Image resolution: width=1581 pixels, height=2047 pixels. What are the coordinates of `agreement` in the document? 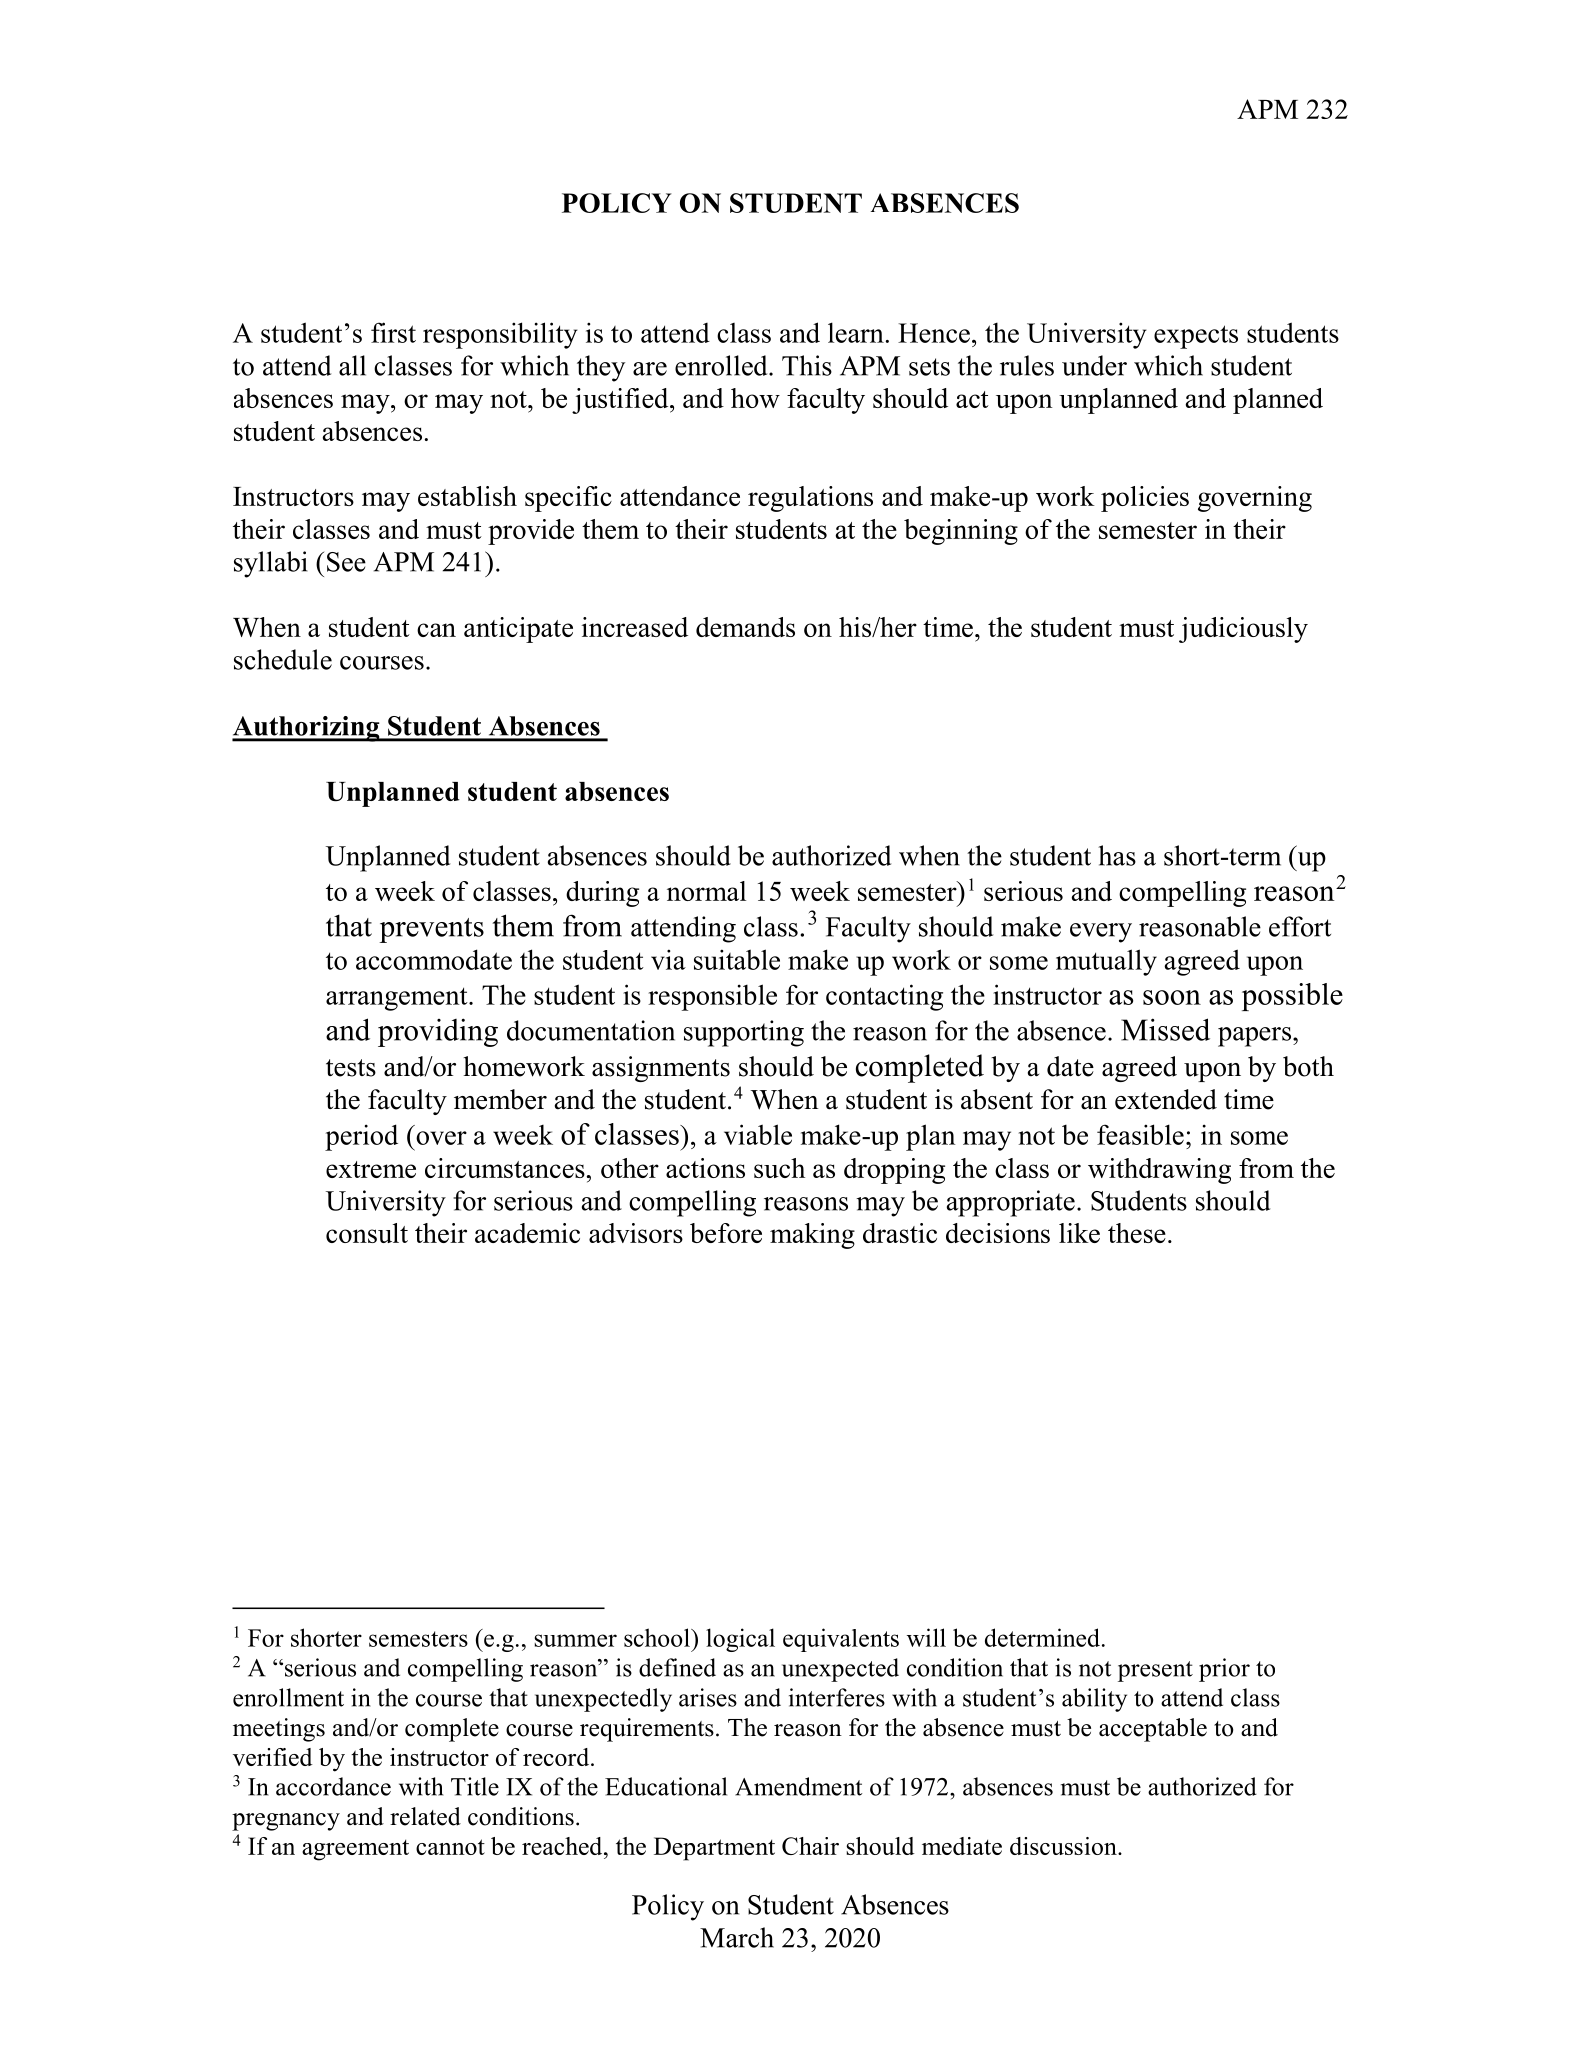 It's located at (355, 1850).
